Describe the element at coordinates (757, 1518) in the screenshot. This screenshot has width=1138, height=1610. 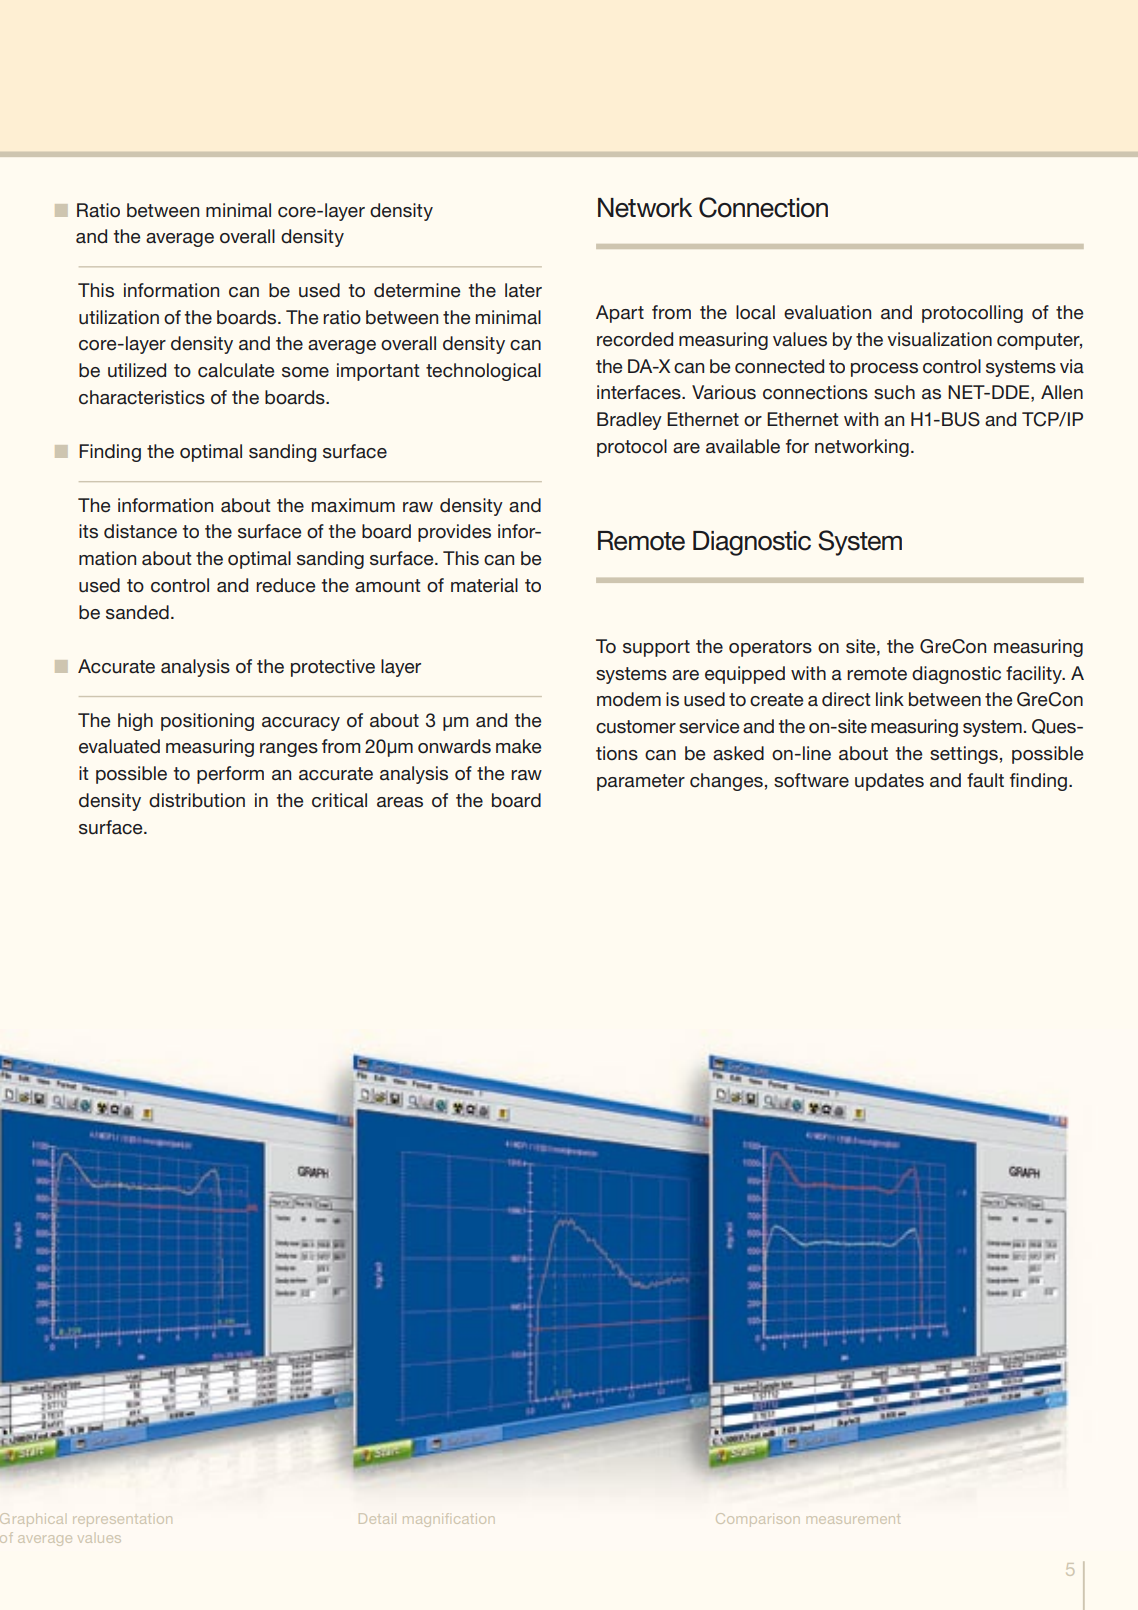
I see `Comparison` at that location.
